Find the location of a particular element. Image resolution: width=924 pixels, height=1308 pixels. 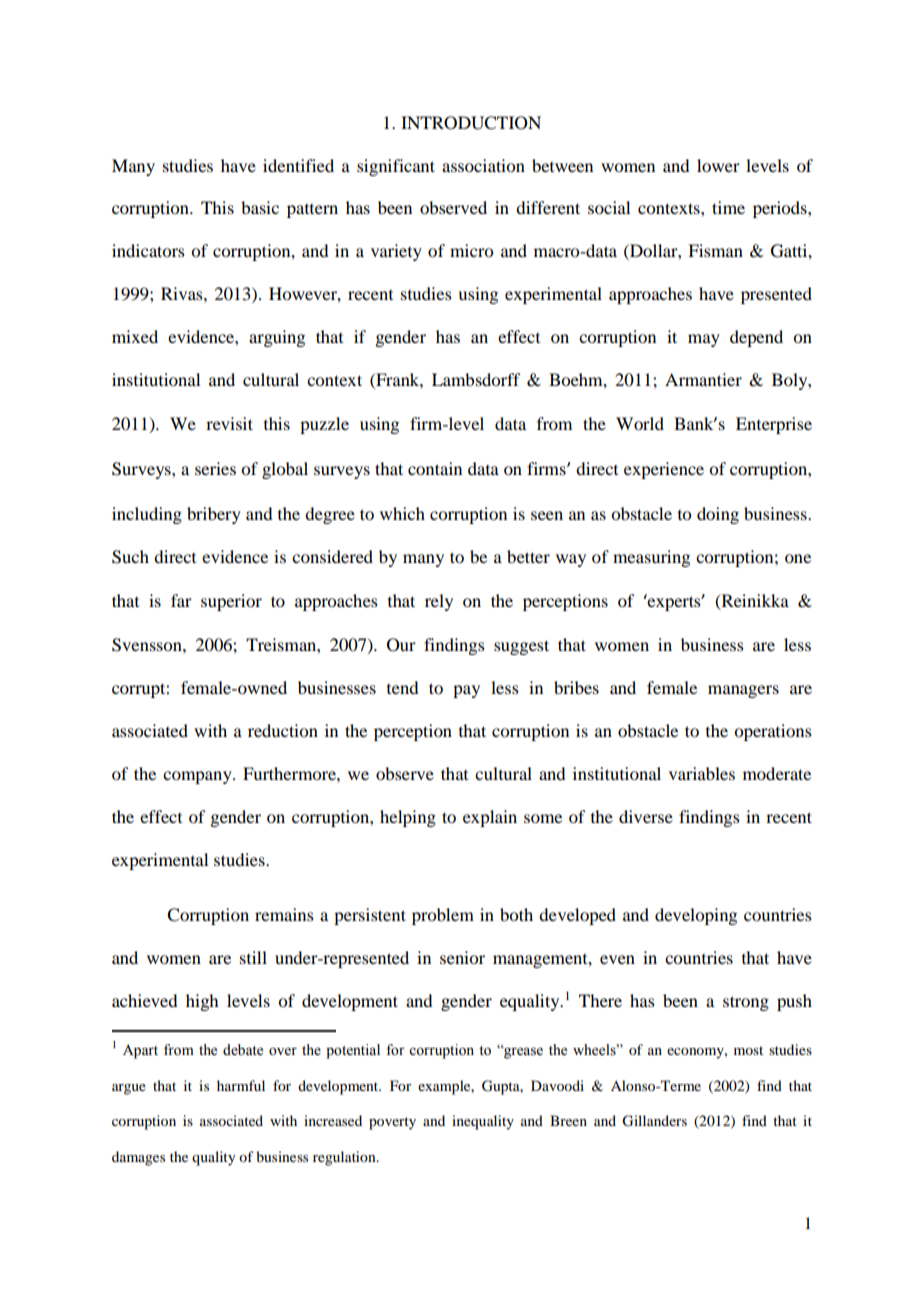

basic is located at coordinates (260, 207).
